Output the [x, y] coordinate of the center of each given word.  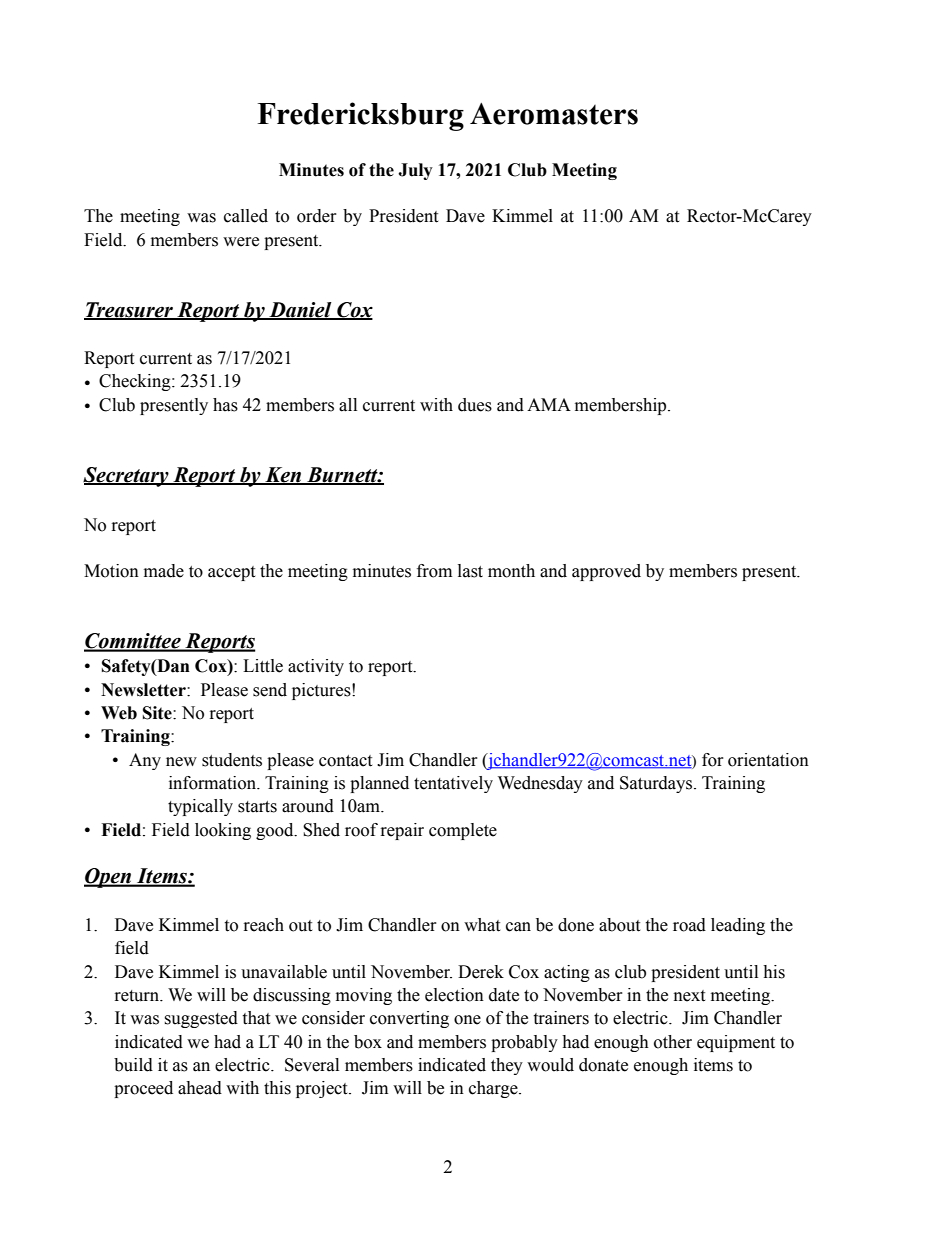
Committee [133, 642]
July [415, 171]
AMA [549, 404]
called [246, 216]
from [434, 571]
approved [606, 572]
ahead [200, 1088]
